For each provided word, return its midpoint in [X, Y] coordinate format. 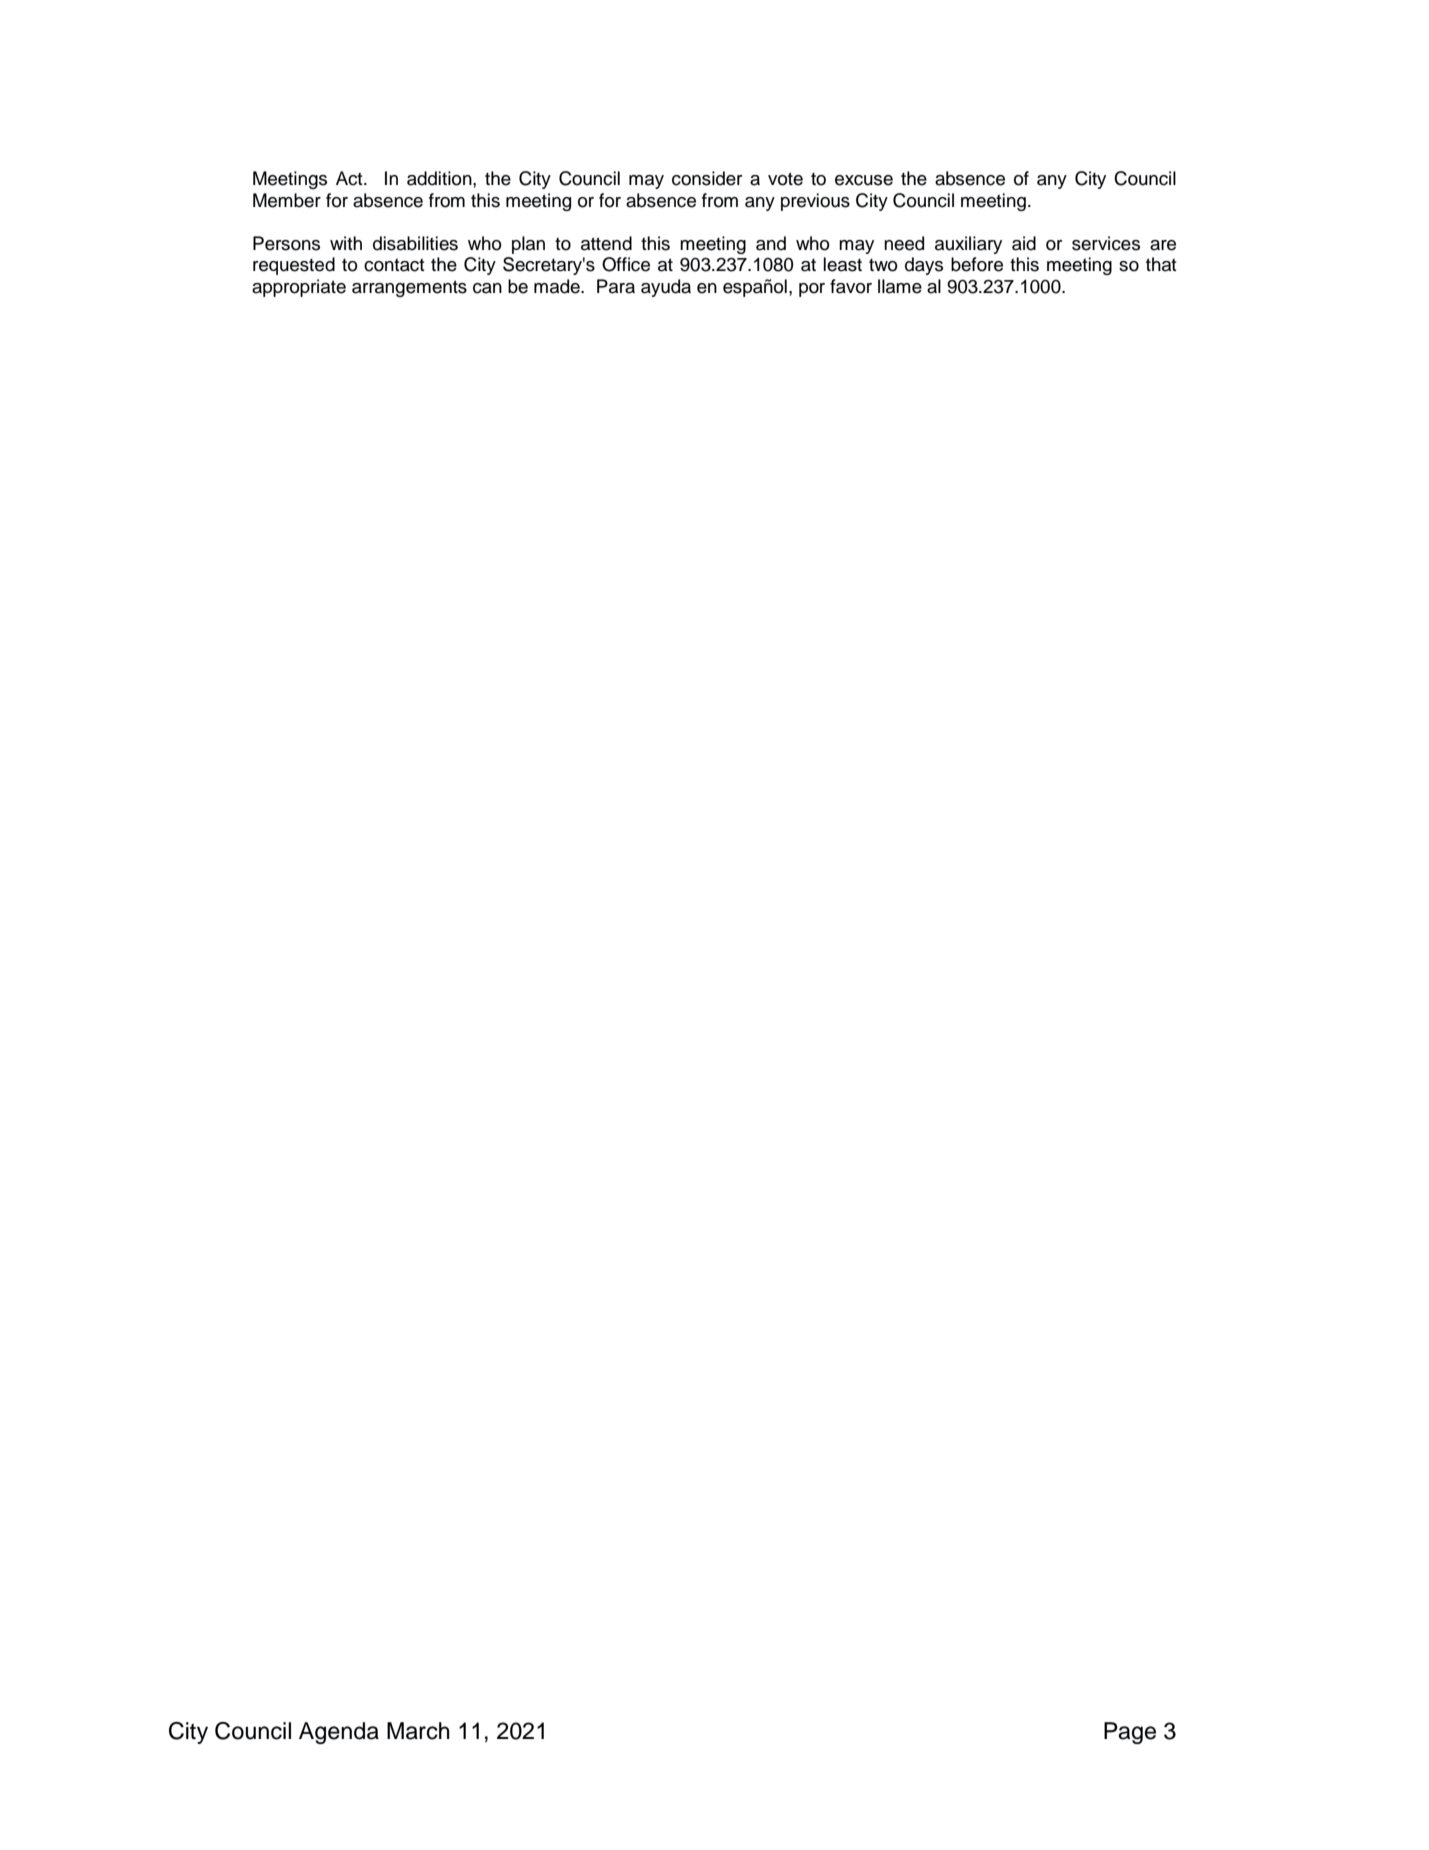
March [418, 1731]
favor [851, 286]
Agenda [339, 1733]
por [812, 290]
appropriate [299, 288]
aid [1024, 243]
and [771, 243]
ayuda [666, 288]
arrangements [409, 288]
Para [616, 286]
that [1161, 264]
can [487, 288]
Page [1130, 1733]
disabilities [415, 243]
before [977, 264]
